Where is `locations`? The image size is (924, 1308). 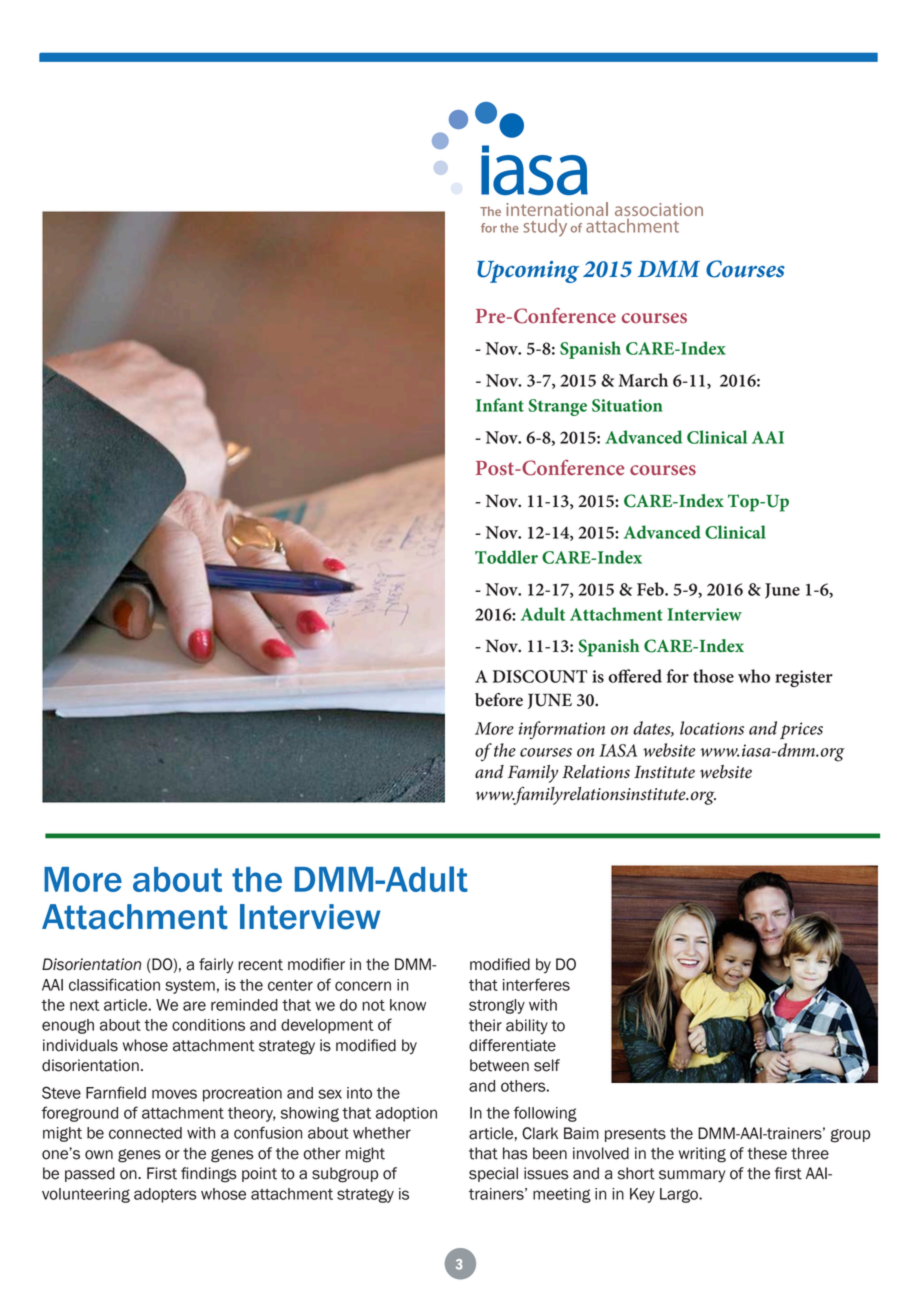 locations is located at coordinates (712, 728).
